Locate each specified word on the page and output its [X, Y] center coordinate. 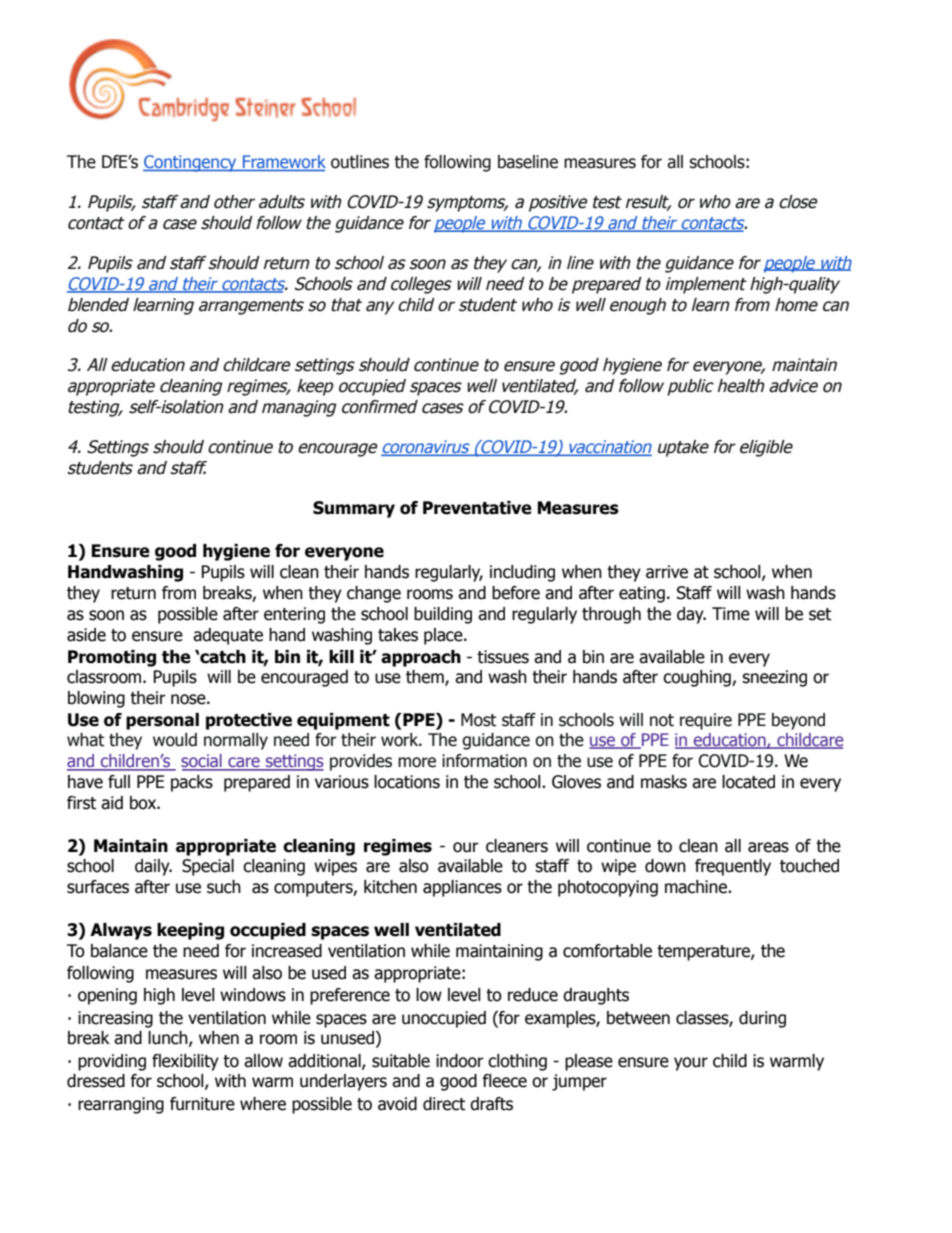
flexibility [185, 1062]
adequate [228, 636]
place [444, 636]
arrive [667, 572]
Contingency [191, 163]
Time [731, 614]
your [691, 1064]
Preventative [477, 508]
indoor [460, 1061]
